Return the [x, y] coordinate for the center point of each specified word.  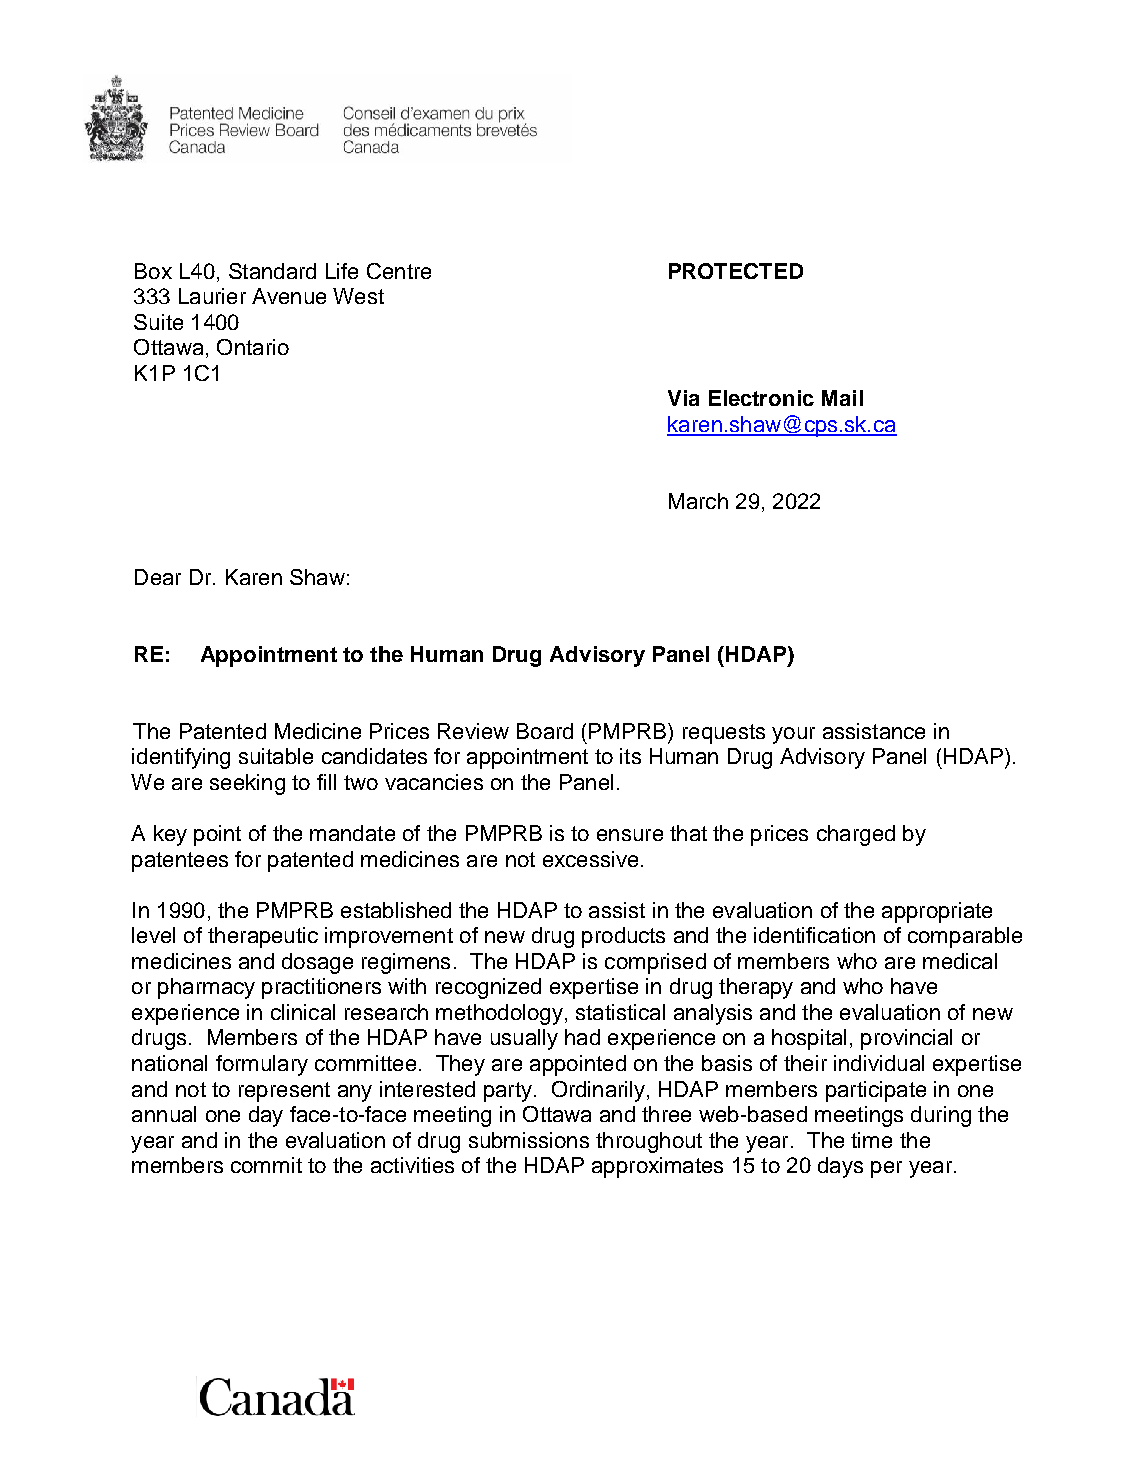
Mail [842, 398]
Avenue [289, 296]
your [793, 735]
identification [814, 935]
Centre [399, 271]
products [623, 937]
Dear [158, 577]
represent [284, 1092]
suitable [276, 756]
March [698, 501]
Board [545, 731]
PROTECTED [736, 271]
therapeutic [263, 937]
